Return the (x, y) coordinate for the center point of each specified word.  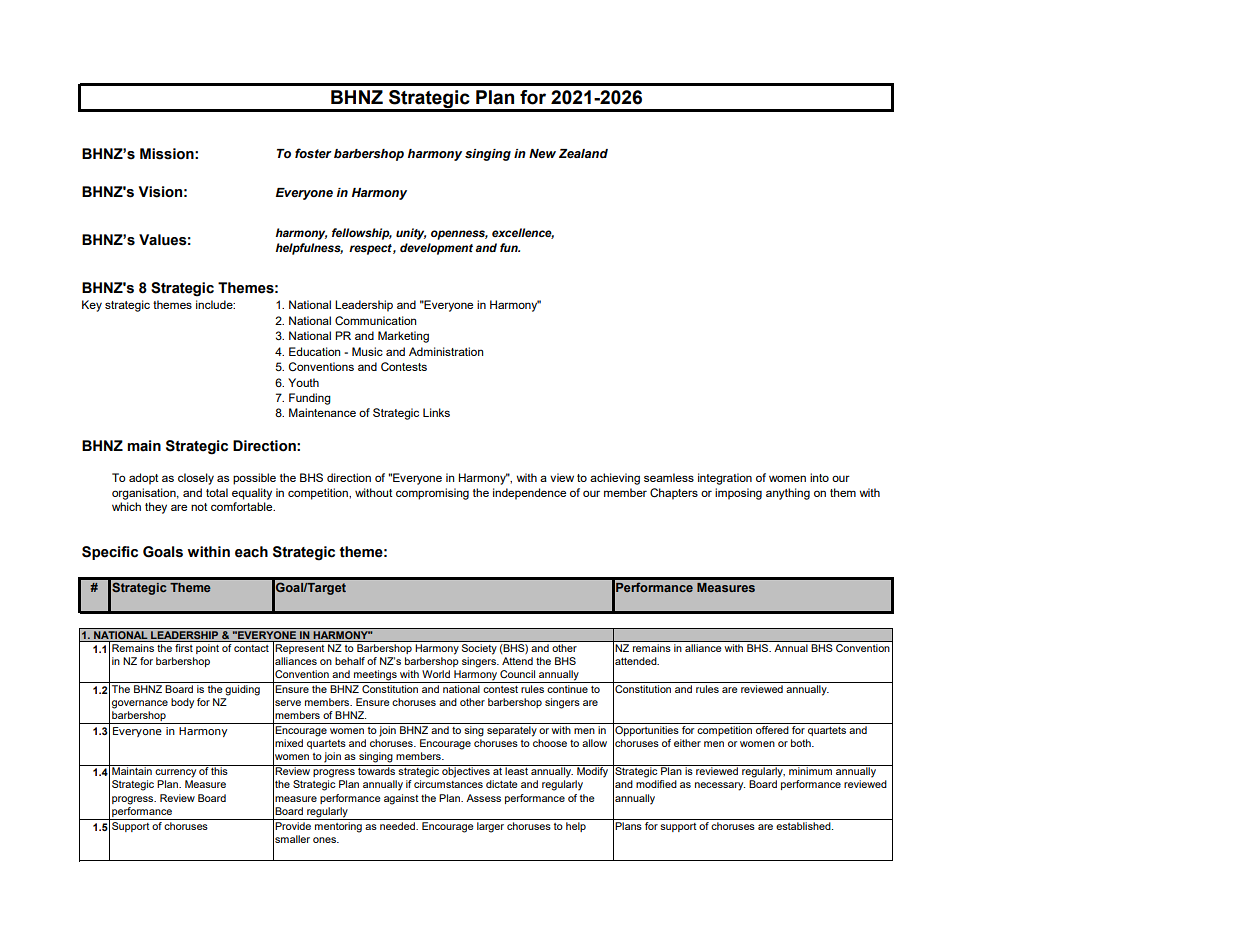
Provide (293, 826)
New (542, 153)
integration (725, 479)
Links (436, 412)
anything (788, 494)
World (436, 674)
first (184, 648)
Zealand (583, 154)
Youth (303, 382)
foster (313, 153)
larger (490, 827)
